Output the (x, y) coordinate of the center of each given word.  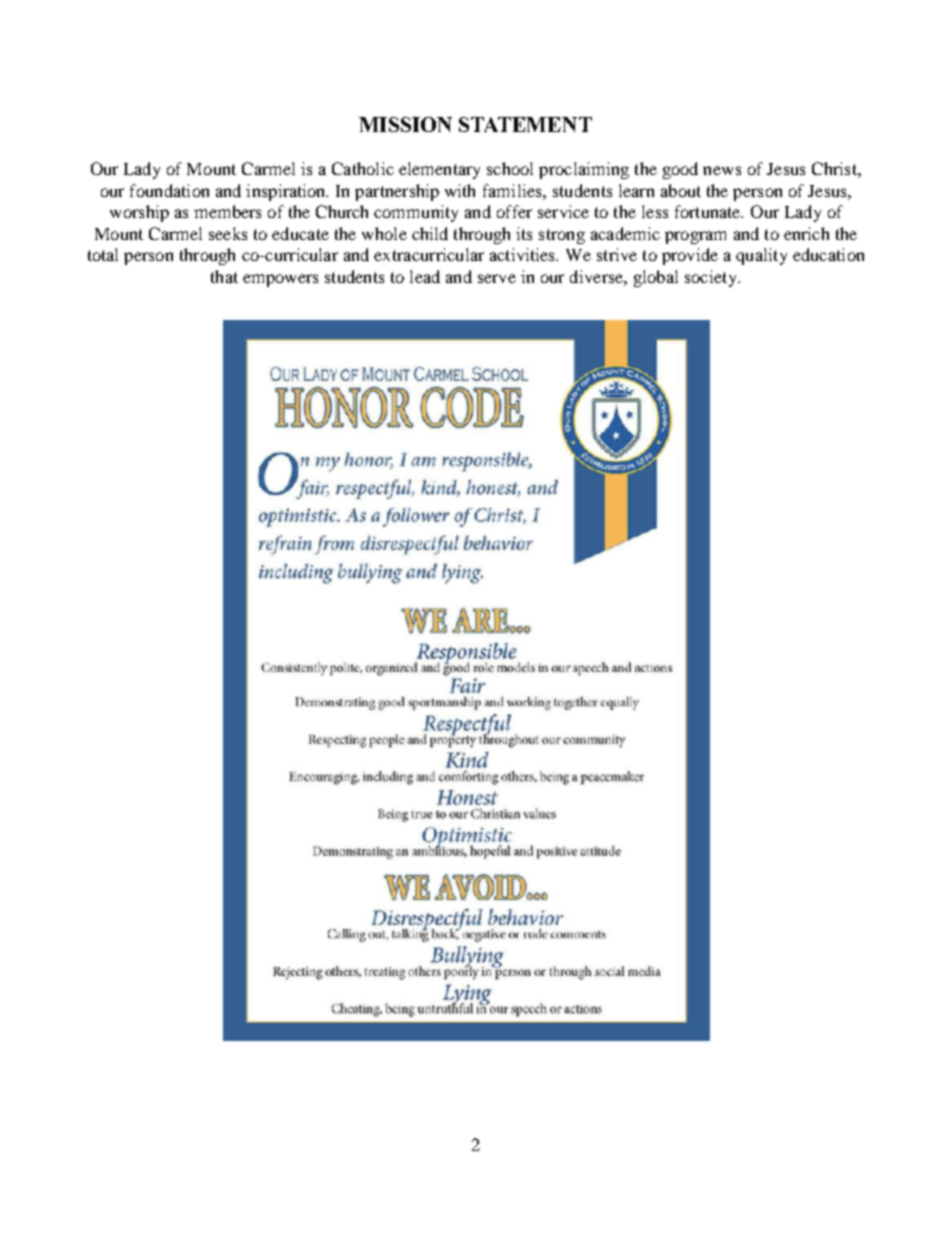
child (430, 233)
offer (514, 211)
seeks (228, 233)
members (227, 211)
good (680, 170)
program (695, 237)
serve (497, 278)
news (722, 170)
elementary (439, 170)
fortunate (709, 211)
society (712, 278)
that (224, 276)
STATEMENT (525, 124)
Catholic (363, 168)
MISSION (405, 124)
